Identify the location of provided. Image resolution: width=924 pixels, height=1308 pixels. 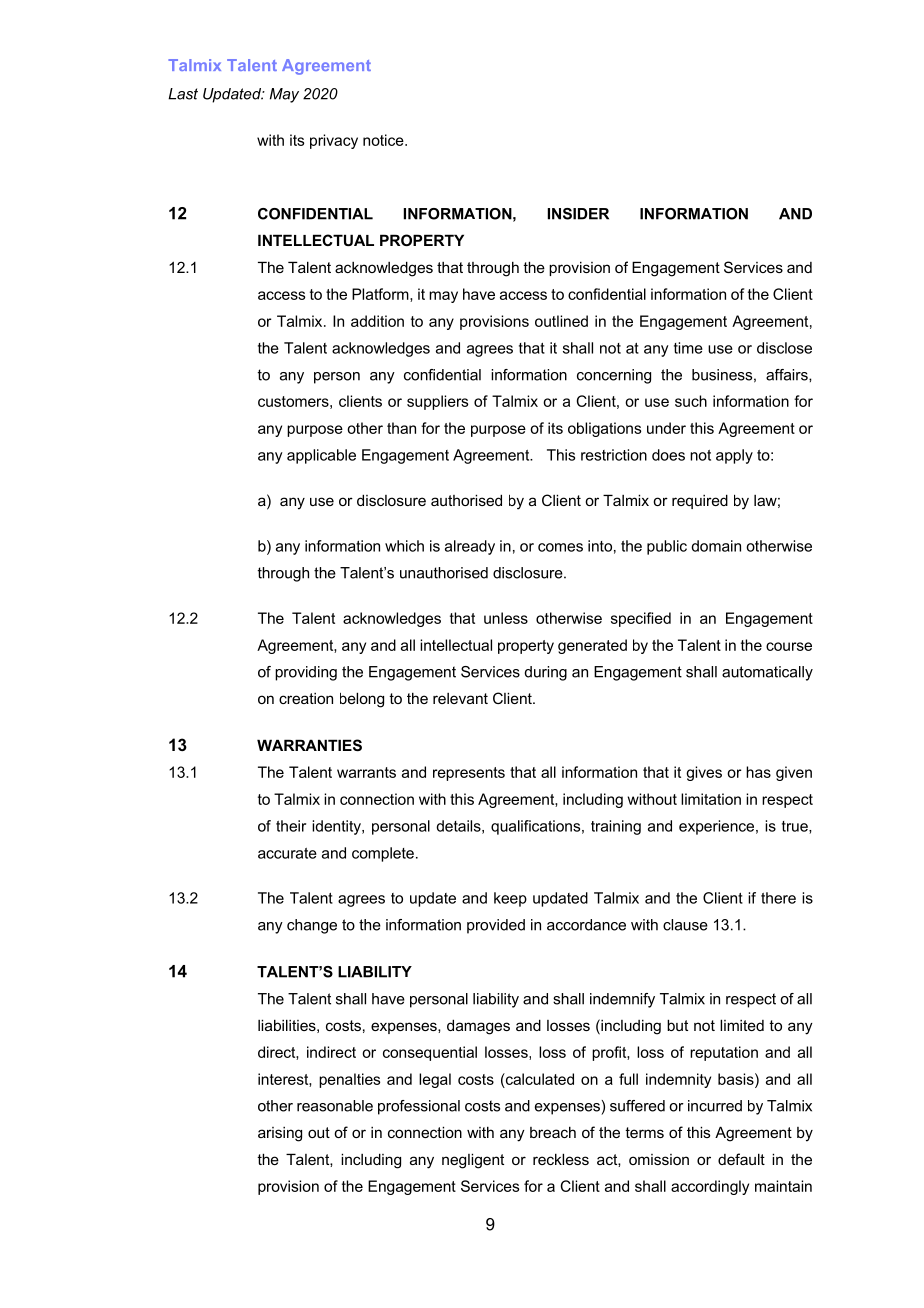
(496, 926).
